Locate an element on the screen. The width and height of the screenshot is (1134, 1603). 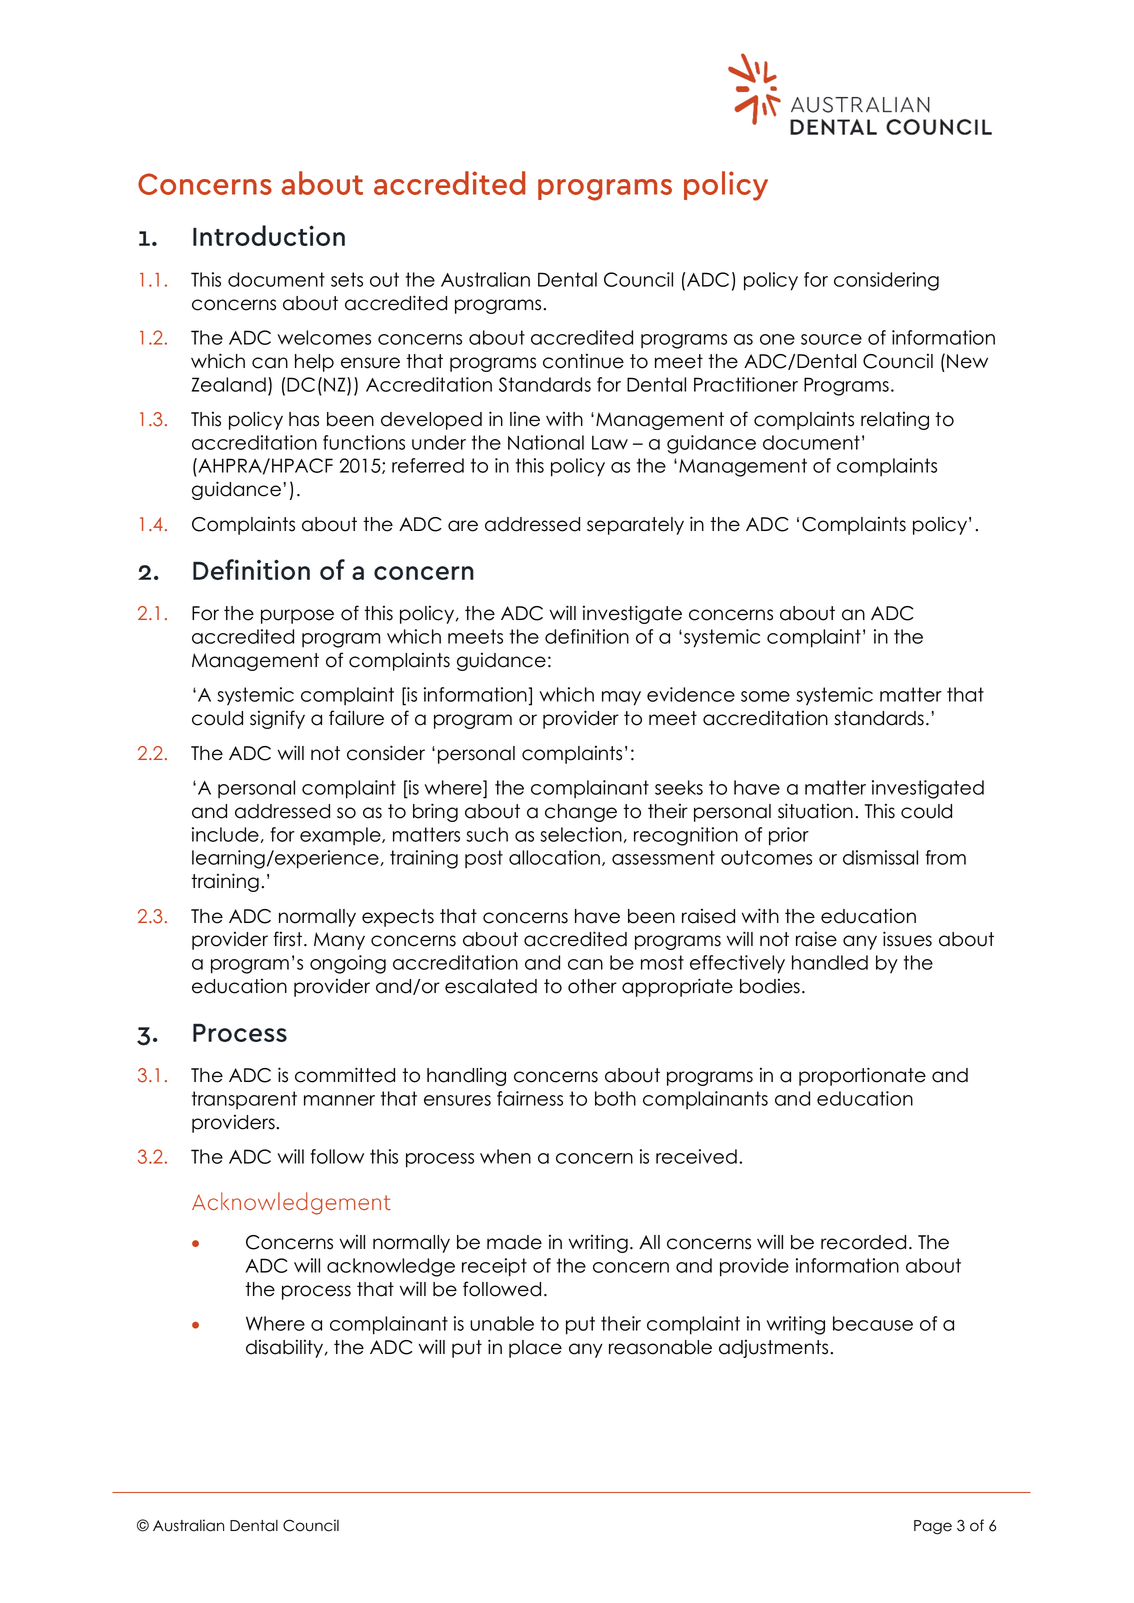
made is located at coordinates (514, 1242).
